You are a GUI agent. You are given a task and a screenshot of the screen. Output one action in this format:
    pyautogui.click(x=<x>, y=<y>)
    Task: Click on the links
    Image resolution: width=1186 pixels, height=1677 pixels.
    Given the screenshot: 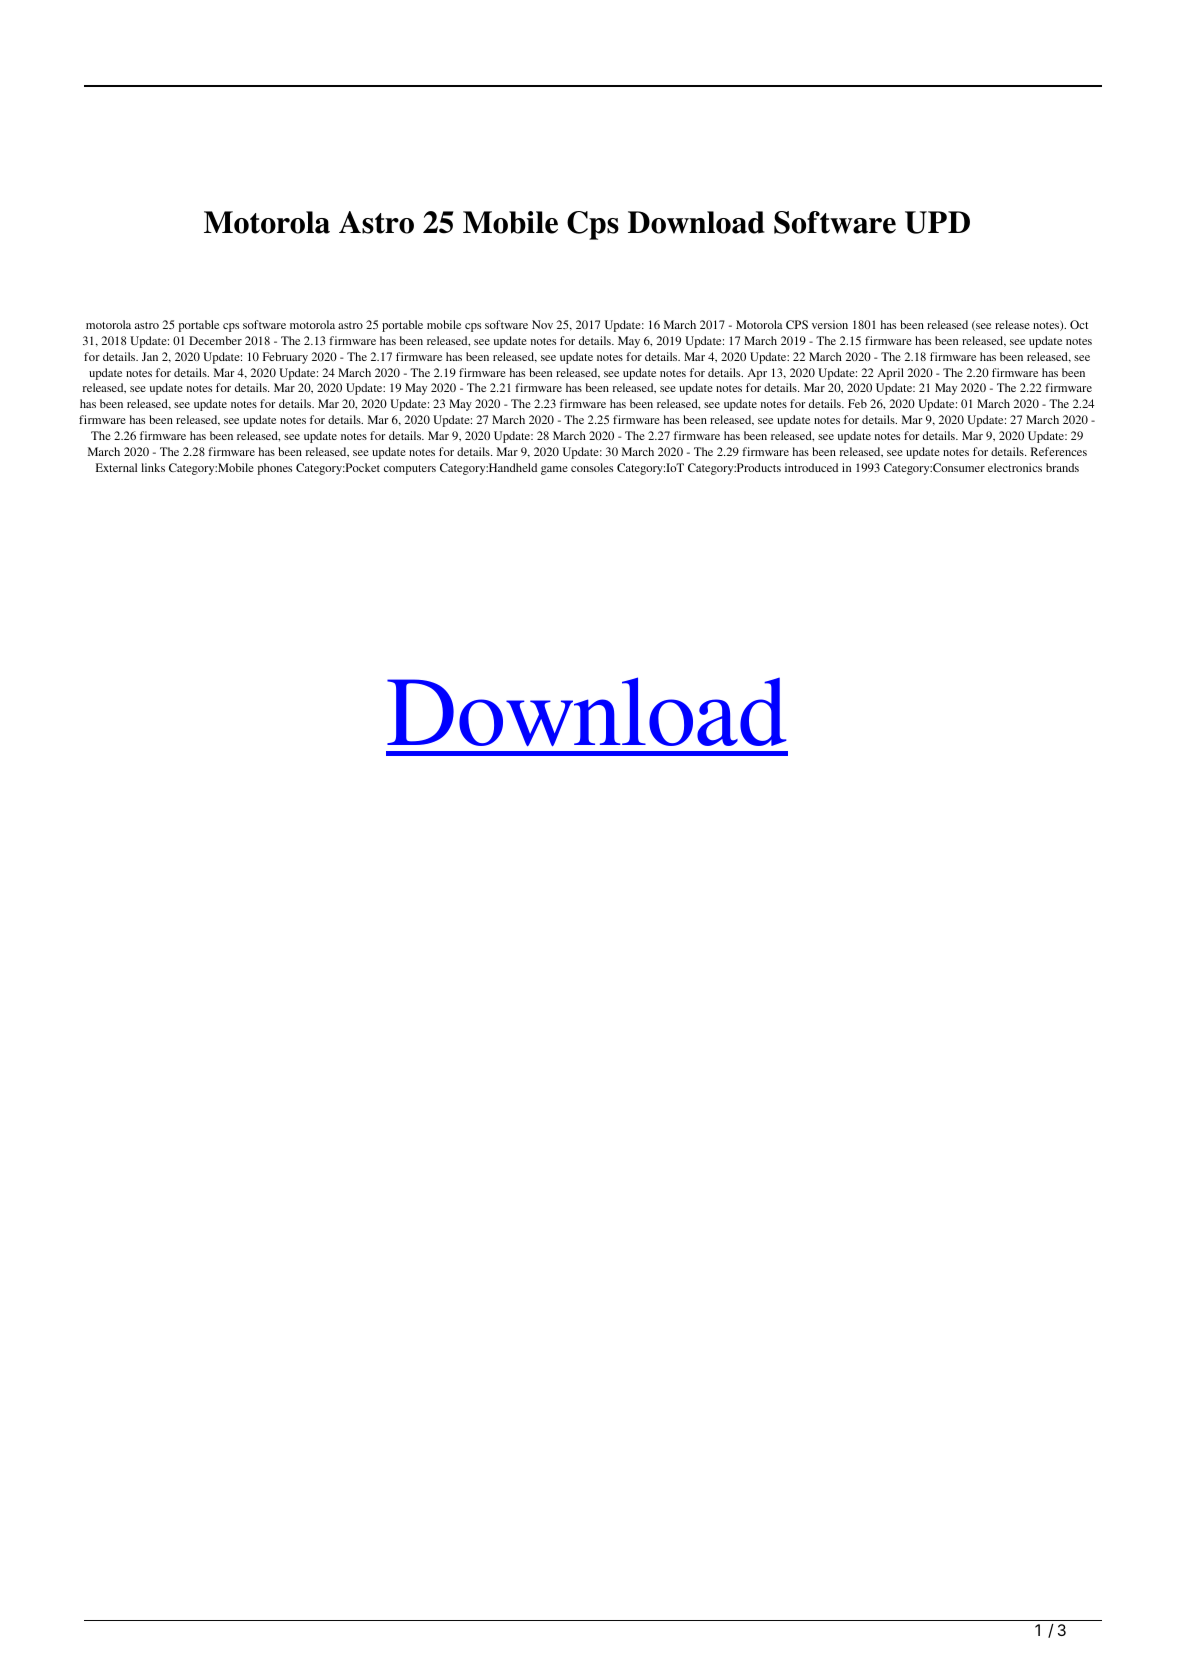 What is the action you would take?
    pyautogui.click(x=153, y=467)
